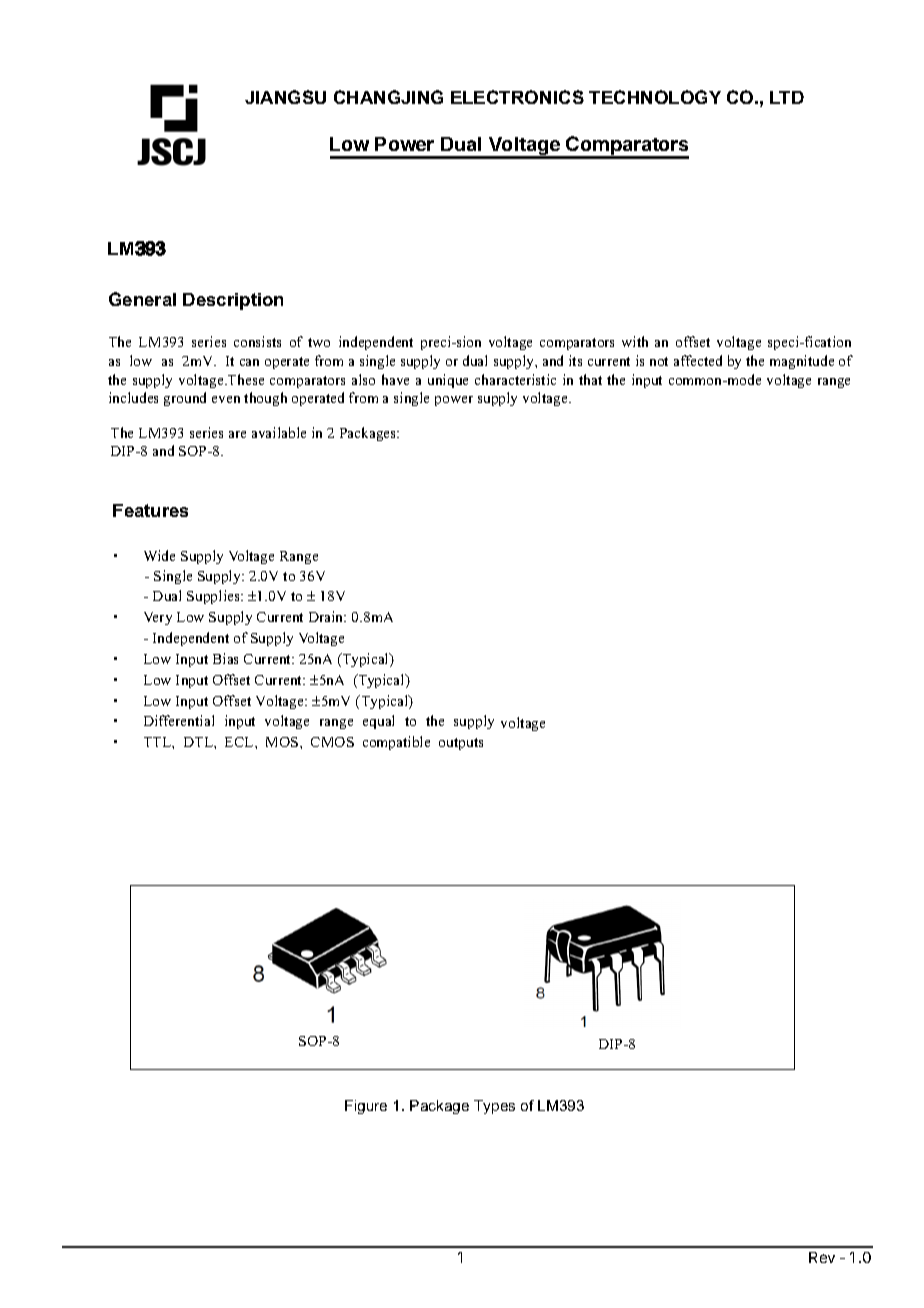  I want to click on Differential, so click(179, 720).
